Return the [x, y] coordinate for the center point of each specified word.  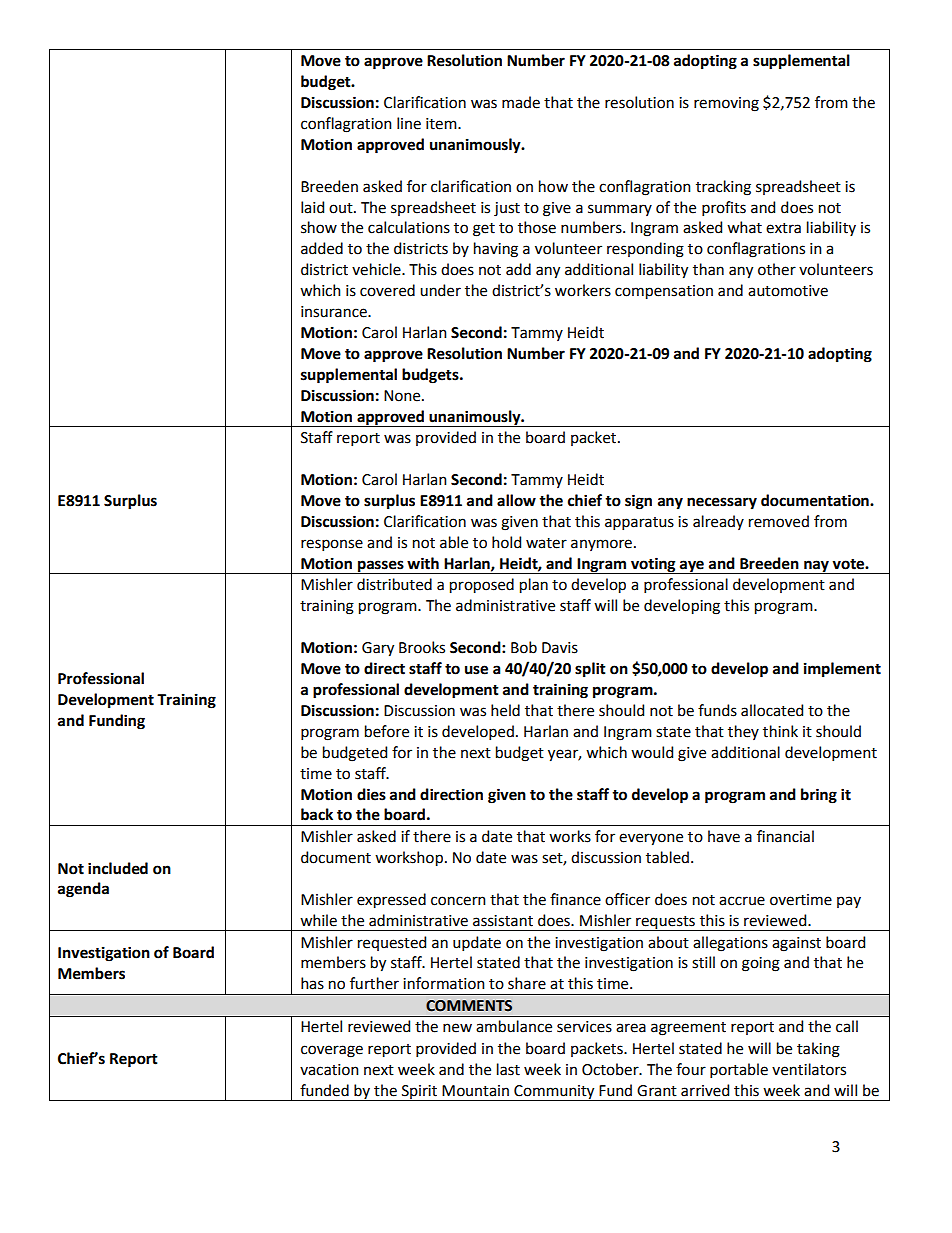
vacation [329, 1070]
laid [312, 207]
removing [726, 104]
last [508, 1069]
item [442, 124]
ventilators [809, 1069]
